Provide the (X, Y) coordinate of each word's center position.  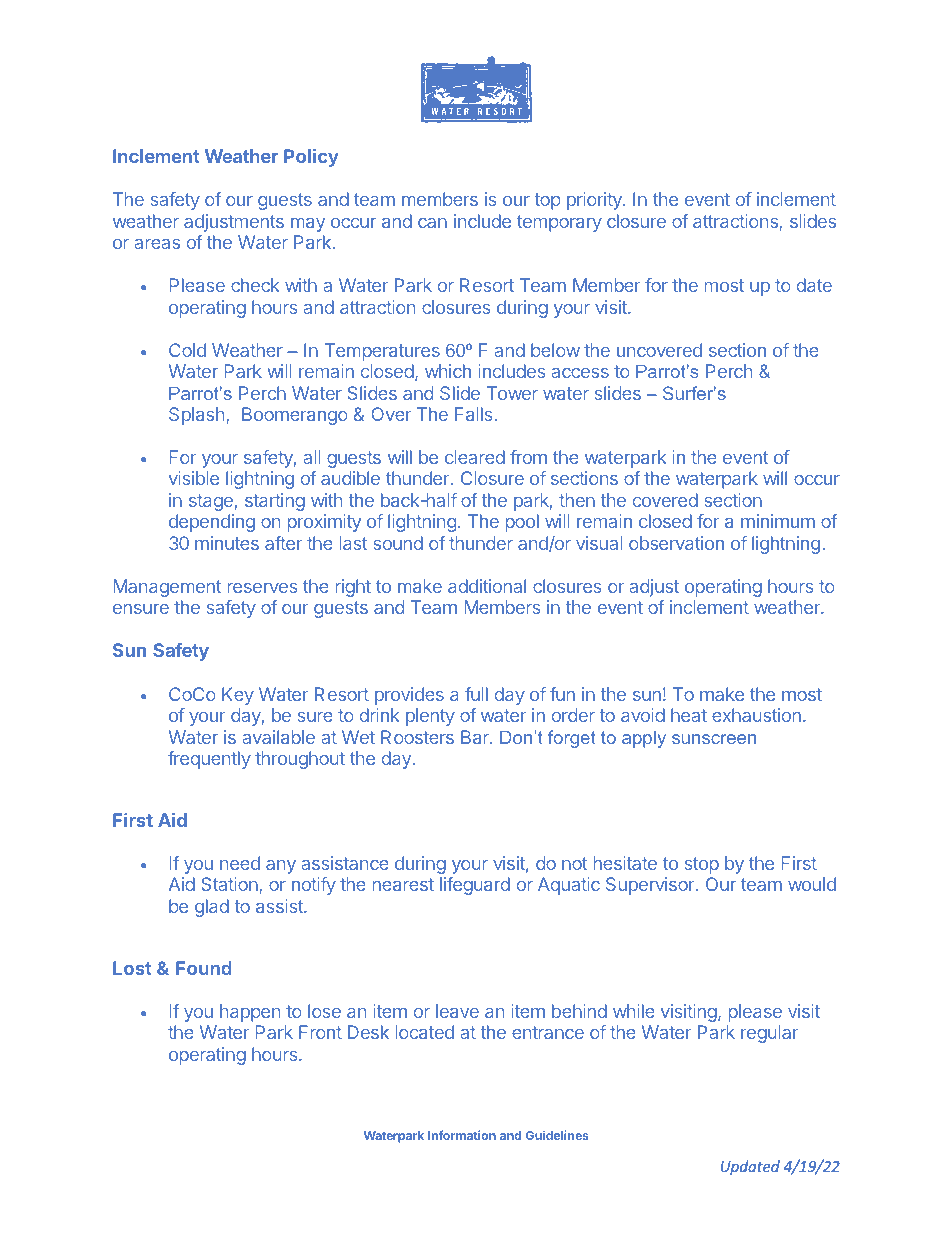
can (432, 223)
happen (250, 1013)
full (476, 694)
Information (462, 1135)
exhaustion (756, 715)
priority (595, 201)
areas (157, 244)
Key (238, 696)
